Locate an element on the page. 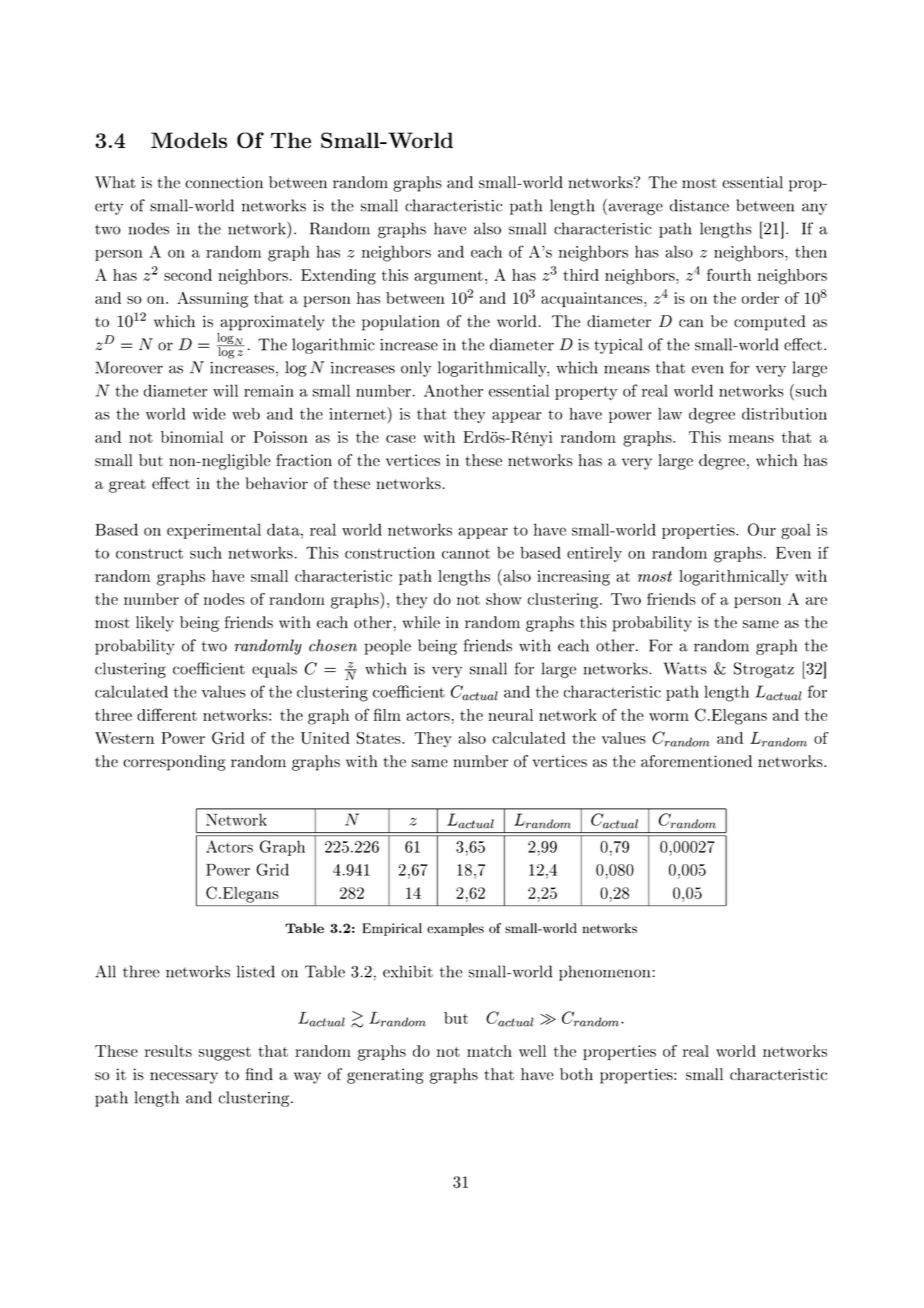 This document has width=924, height=1308. likely is located at coordinates (155, 624).
